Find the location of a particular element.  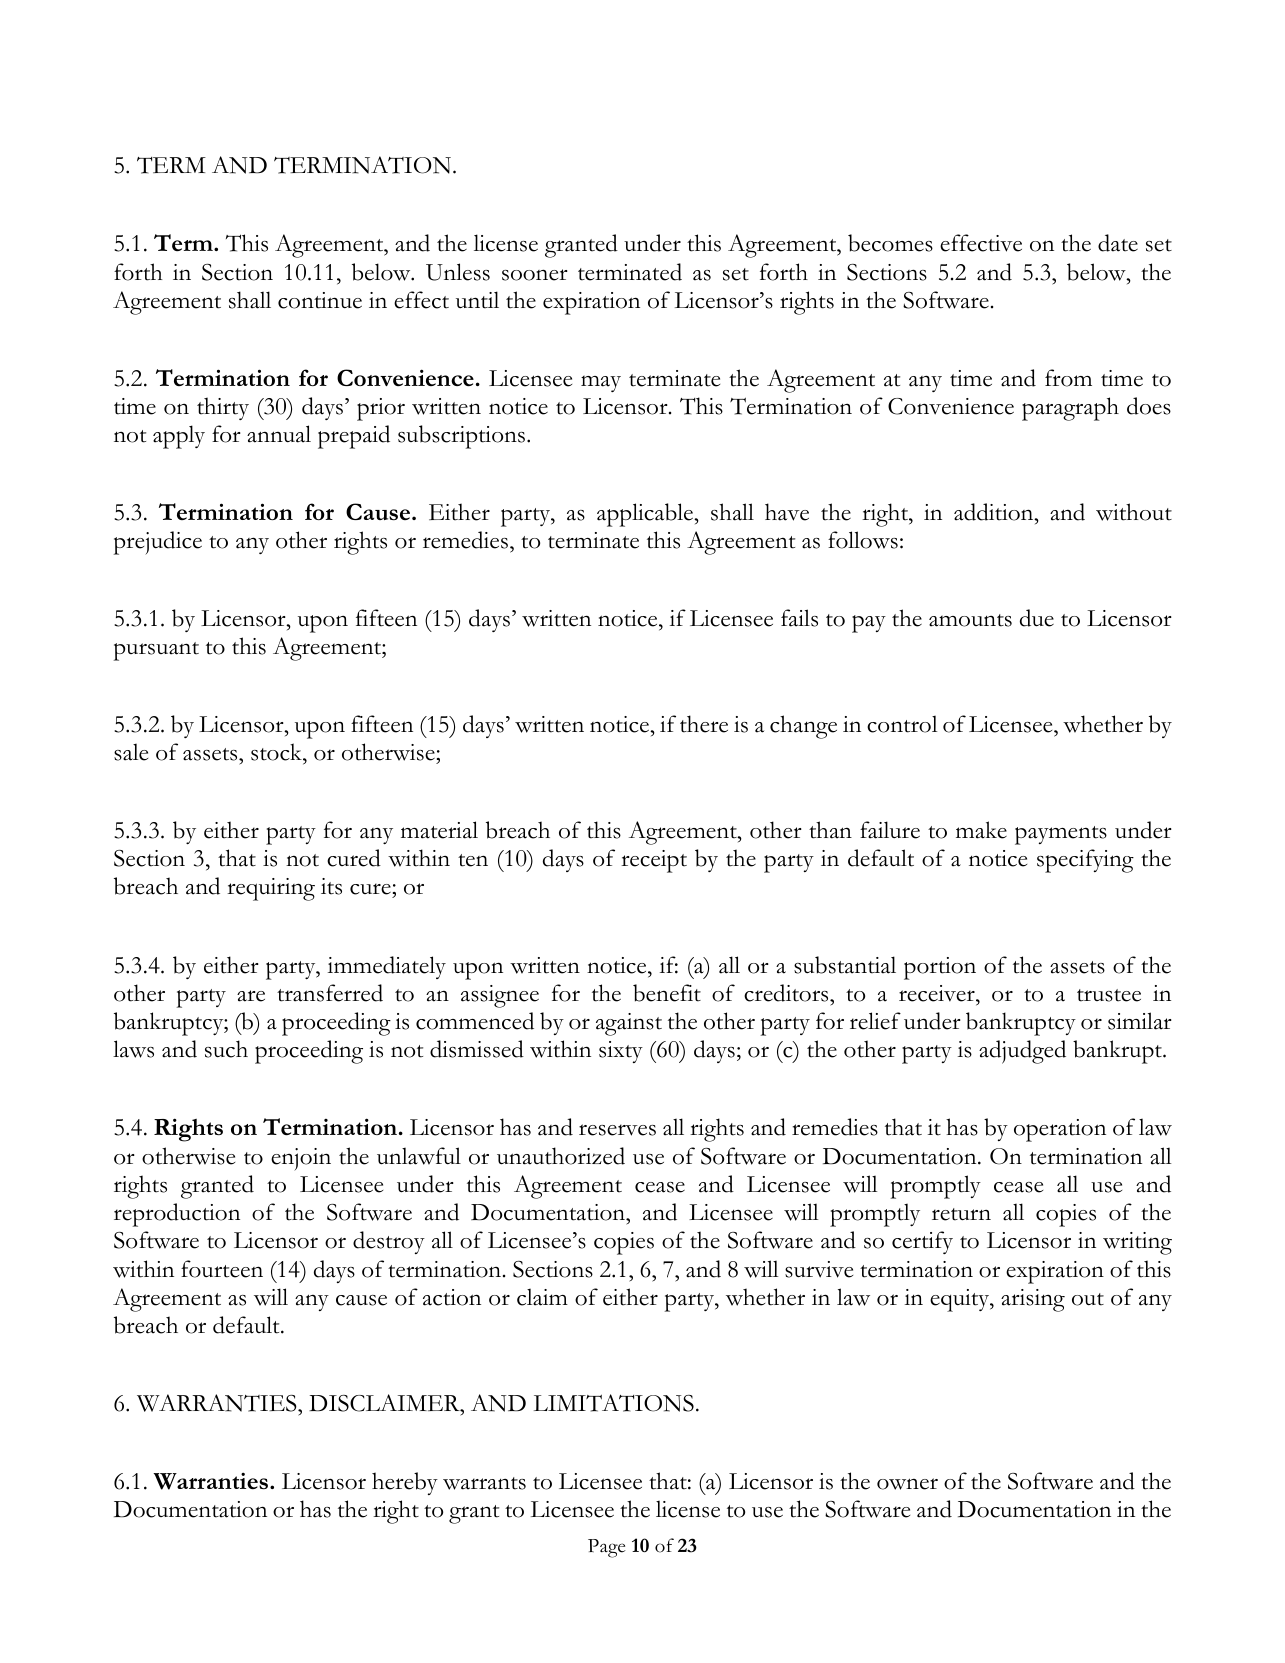

receipt is located at coordinates (654, 861).
